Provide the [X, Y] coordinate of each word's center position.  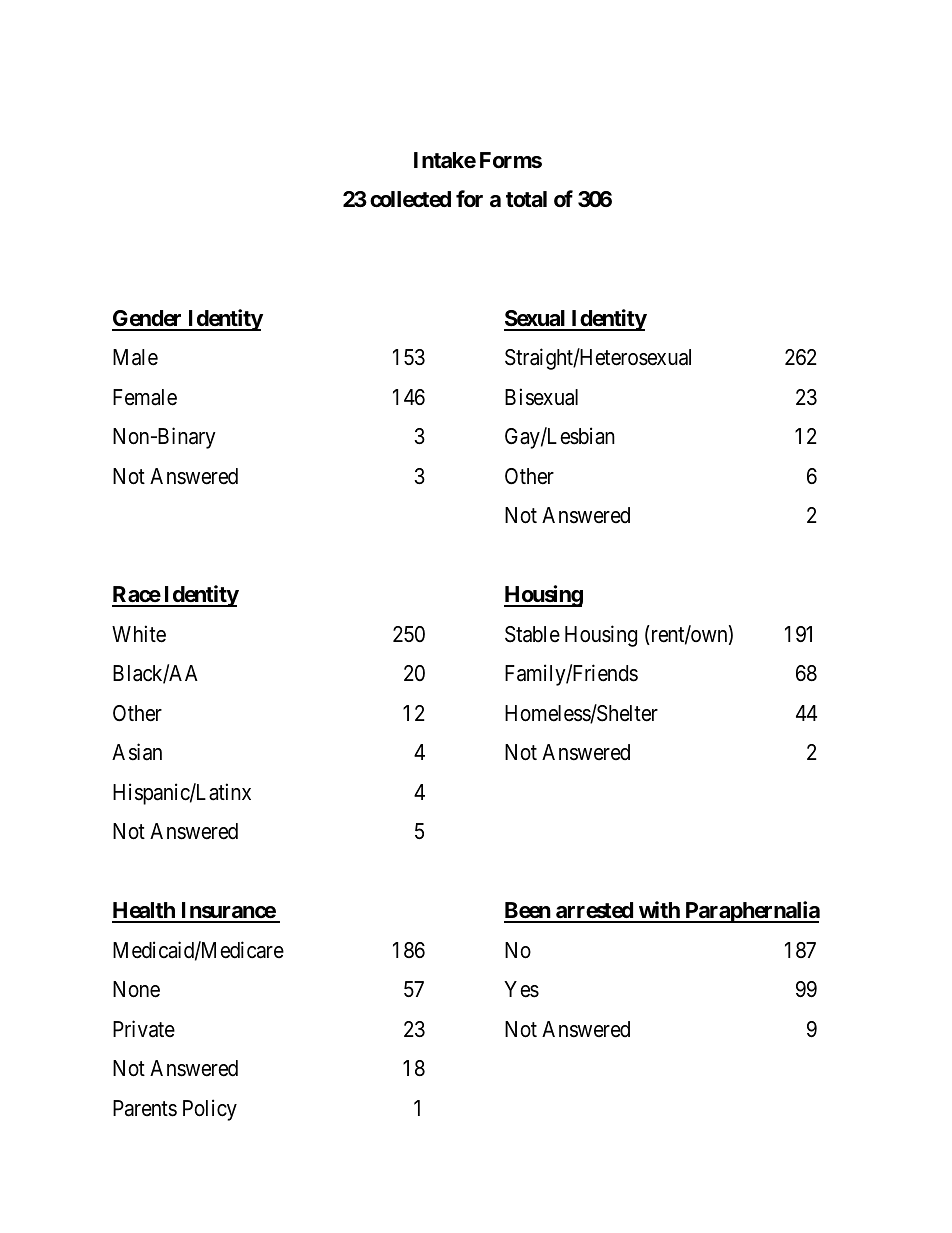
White [139, 634]
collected [410, 199]
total [526, 199]
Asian [137, 752]
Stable [532, 634]
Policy [210, 1110]
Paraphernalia [751, 912]
